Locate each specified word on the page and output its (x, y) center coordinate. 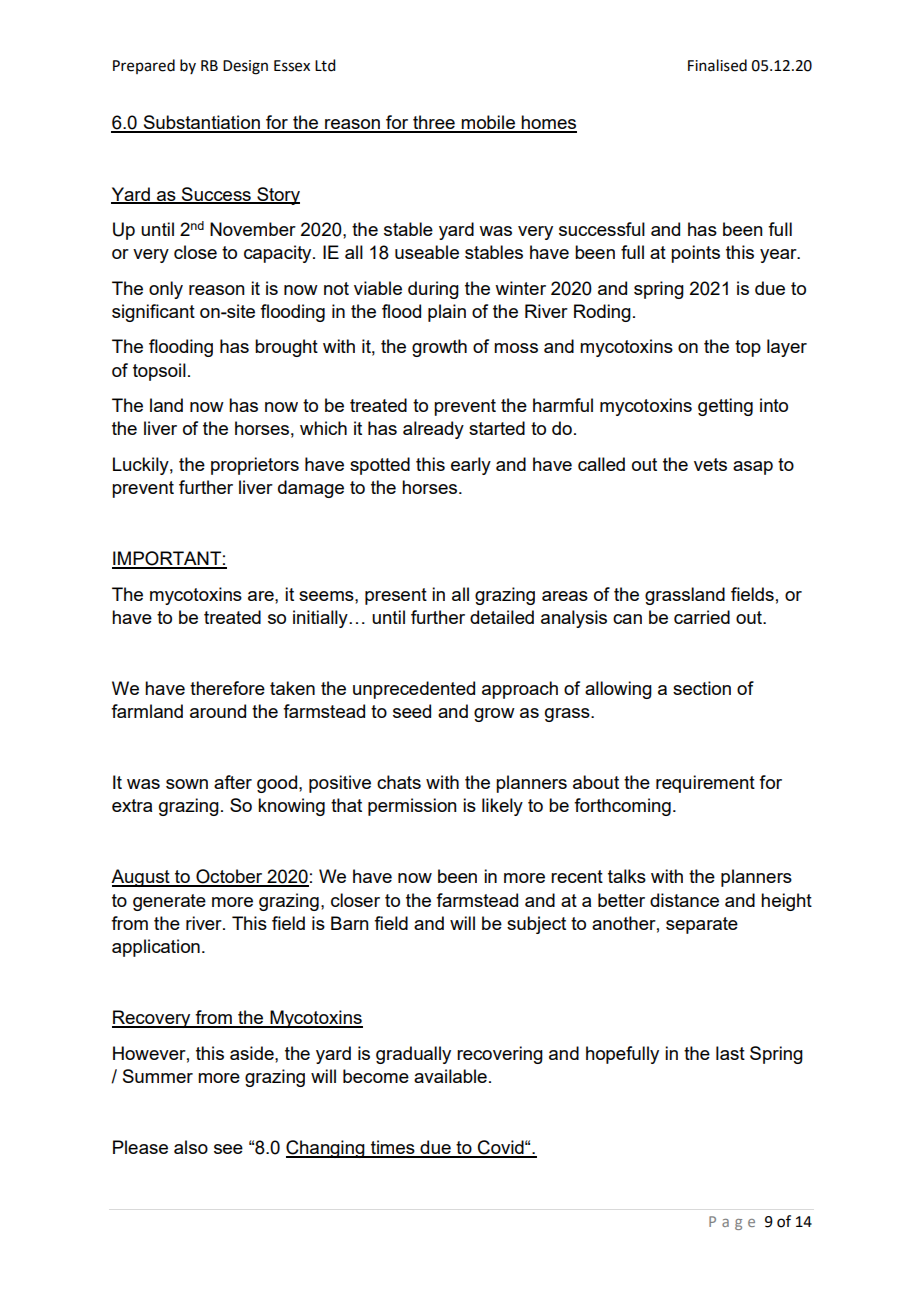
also (191, 1147)
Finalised (717, 65)
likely (502, 807)
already (433, 430)
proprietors (255, 466)
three (434, 123)
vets (710, 464)
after (233, 782)
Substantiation (201, 123)
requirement (705, 784)
